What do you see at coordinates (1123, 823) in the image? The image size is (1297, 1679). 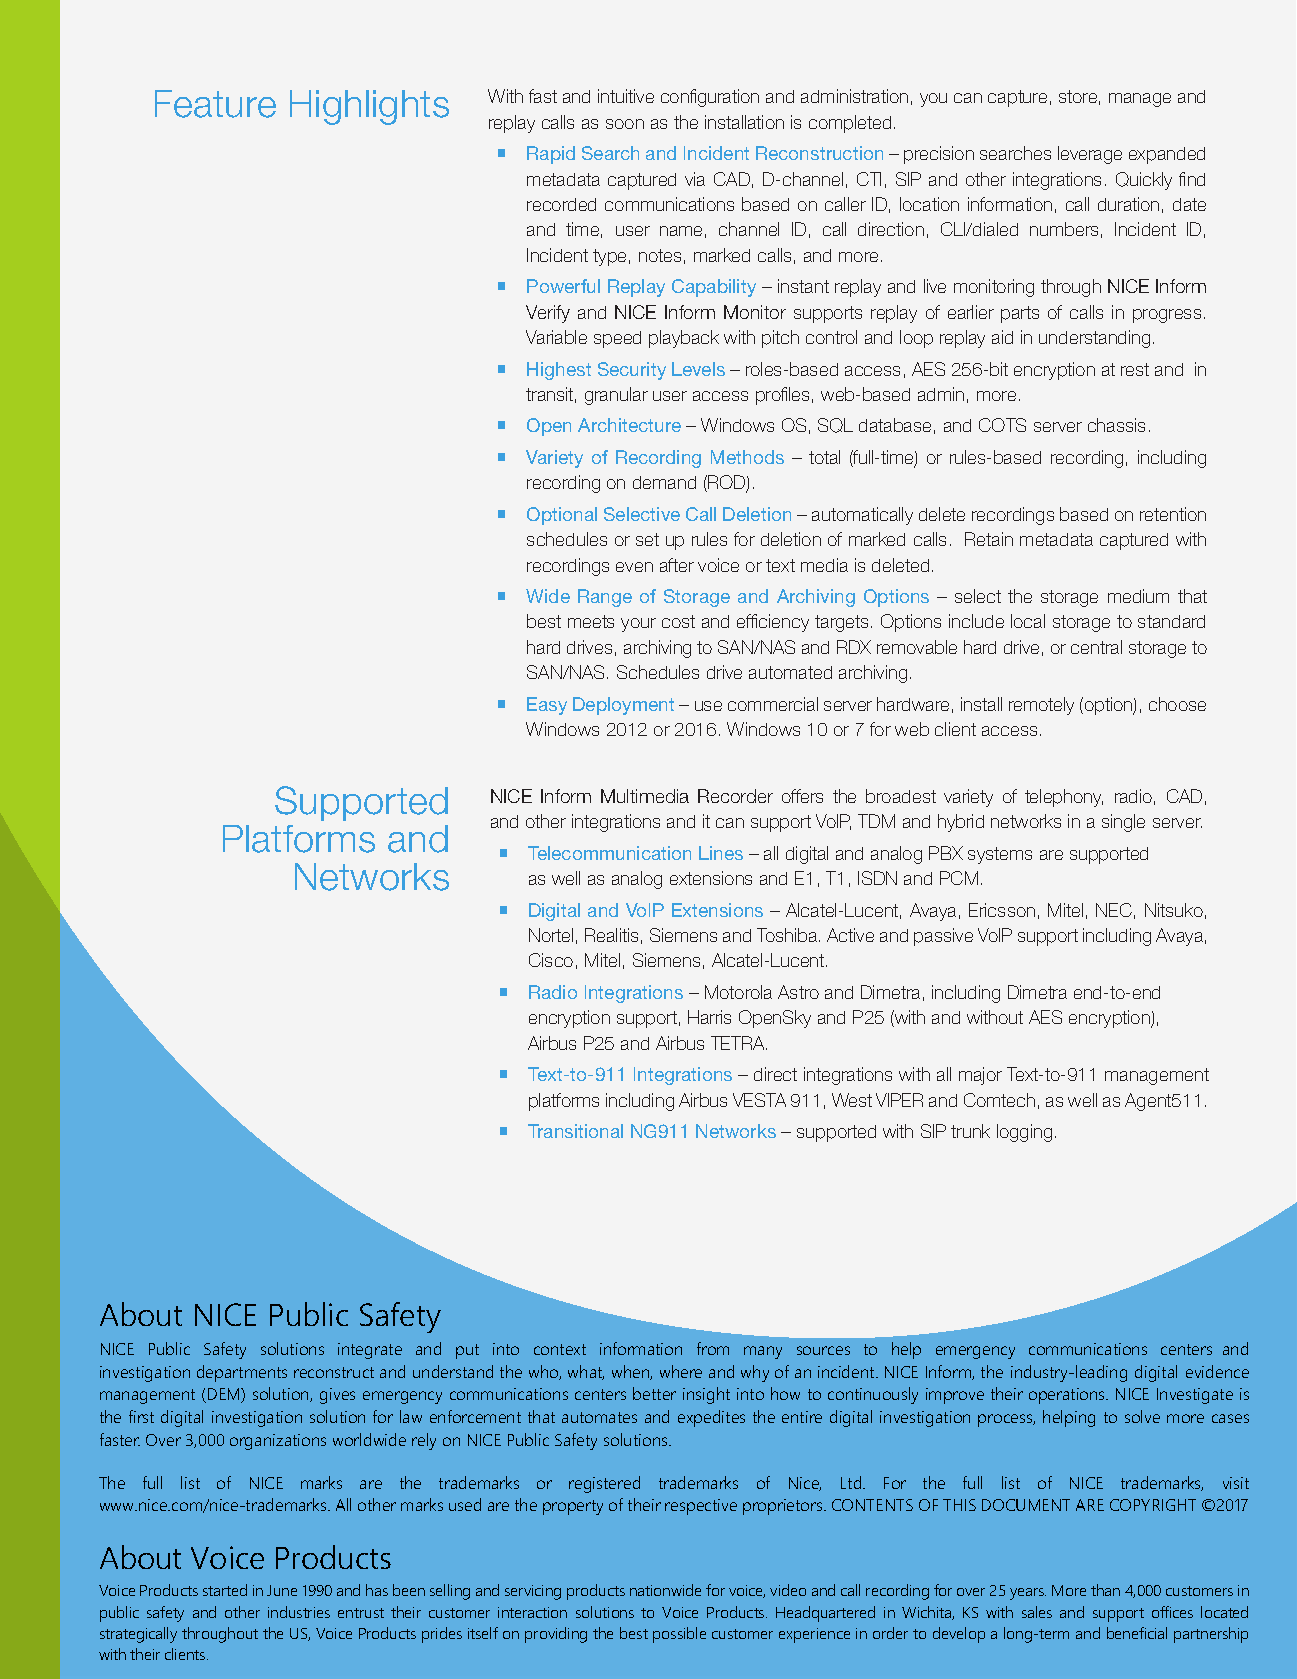 I see `single` at bounding box center [1123, 823].
